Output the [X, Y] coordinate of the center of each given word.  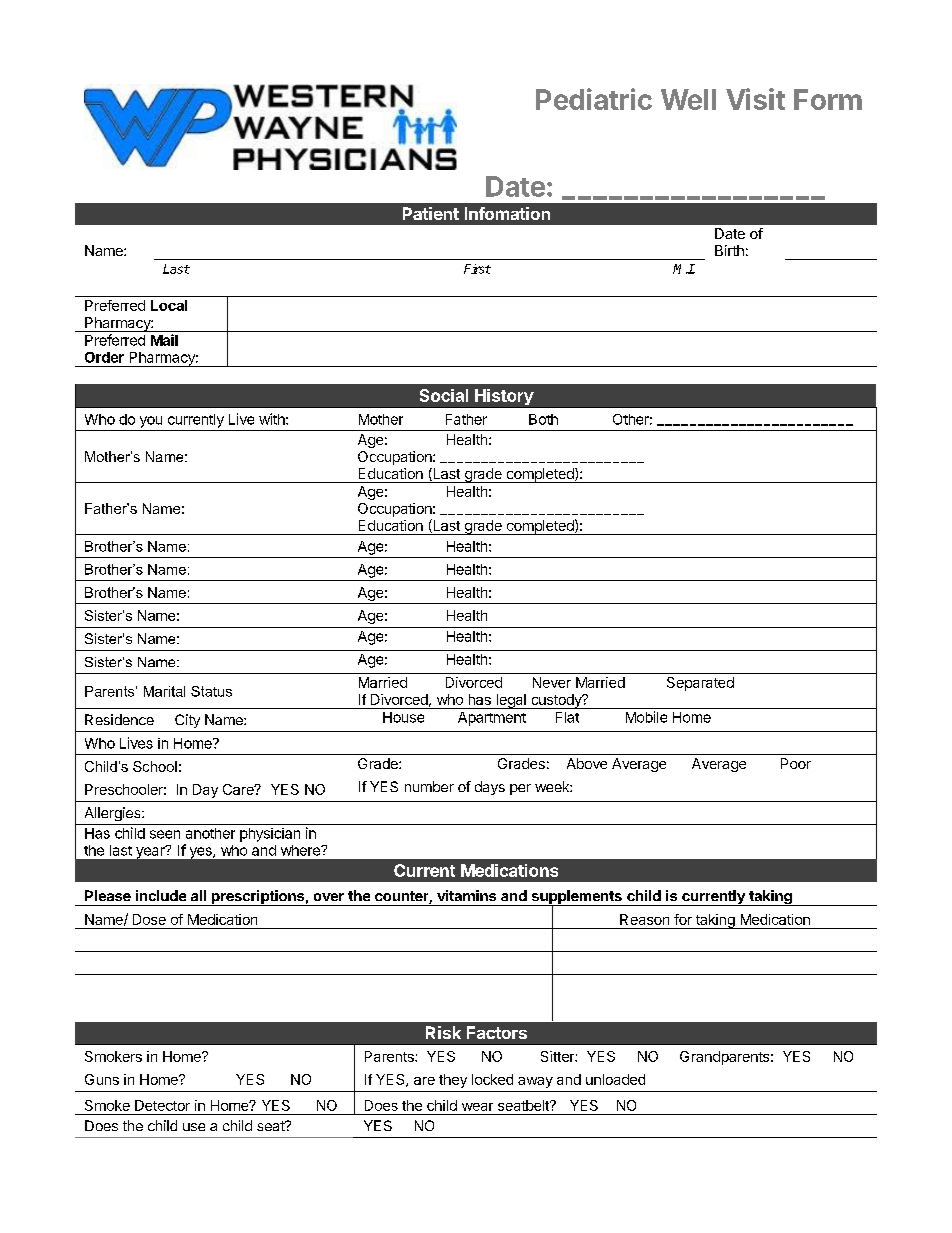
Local [169, 305]
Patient [431, 213]
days [490, 788]
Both [543, 419]
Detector [162, 1105]
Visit [755, 99]
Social [444, 395]
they [453, 1081]
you [151, 422]
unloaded [615, 1079]
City [187, 721]
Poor [796, 763]
